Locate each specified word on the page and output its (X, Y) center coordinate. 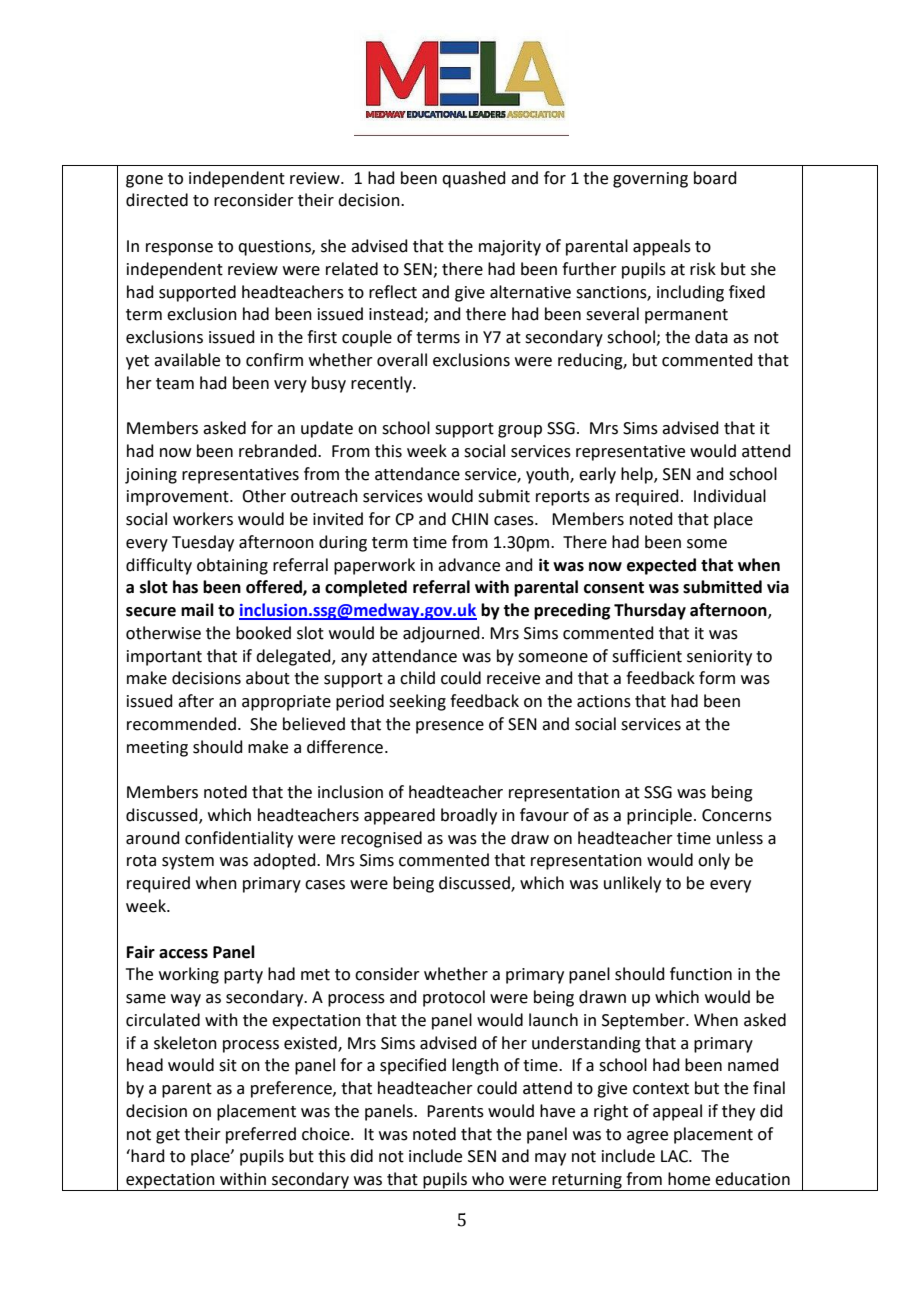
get (168, 1136)
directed (157, 200)
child (417, 678)
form (717, 678)
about (268, 678)
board (715, 178)
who (488, 1179)
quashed (474, 179)
